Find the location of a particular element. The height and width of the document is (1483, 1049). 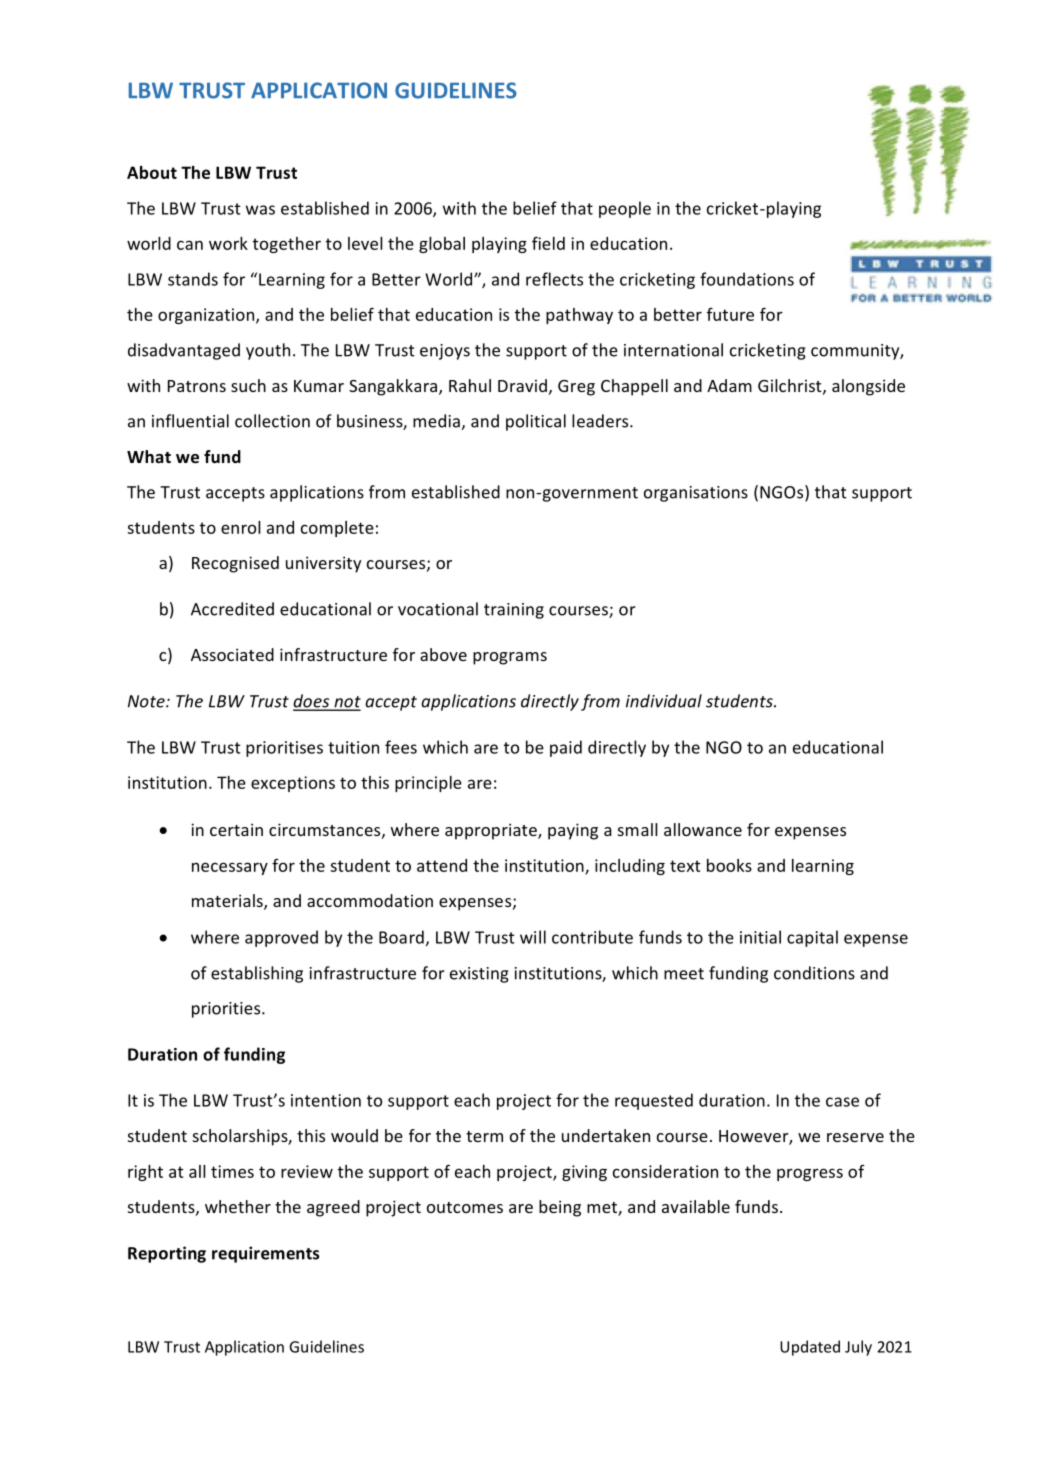

field is located at coordinates (548, 243).
